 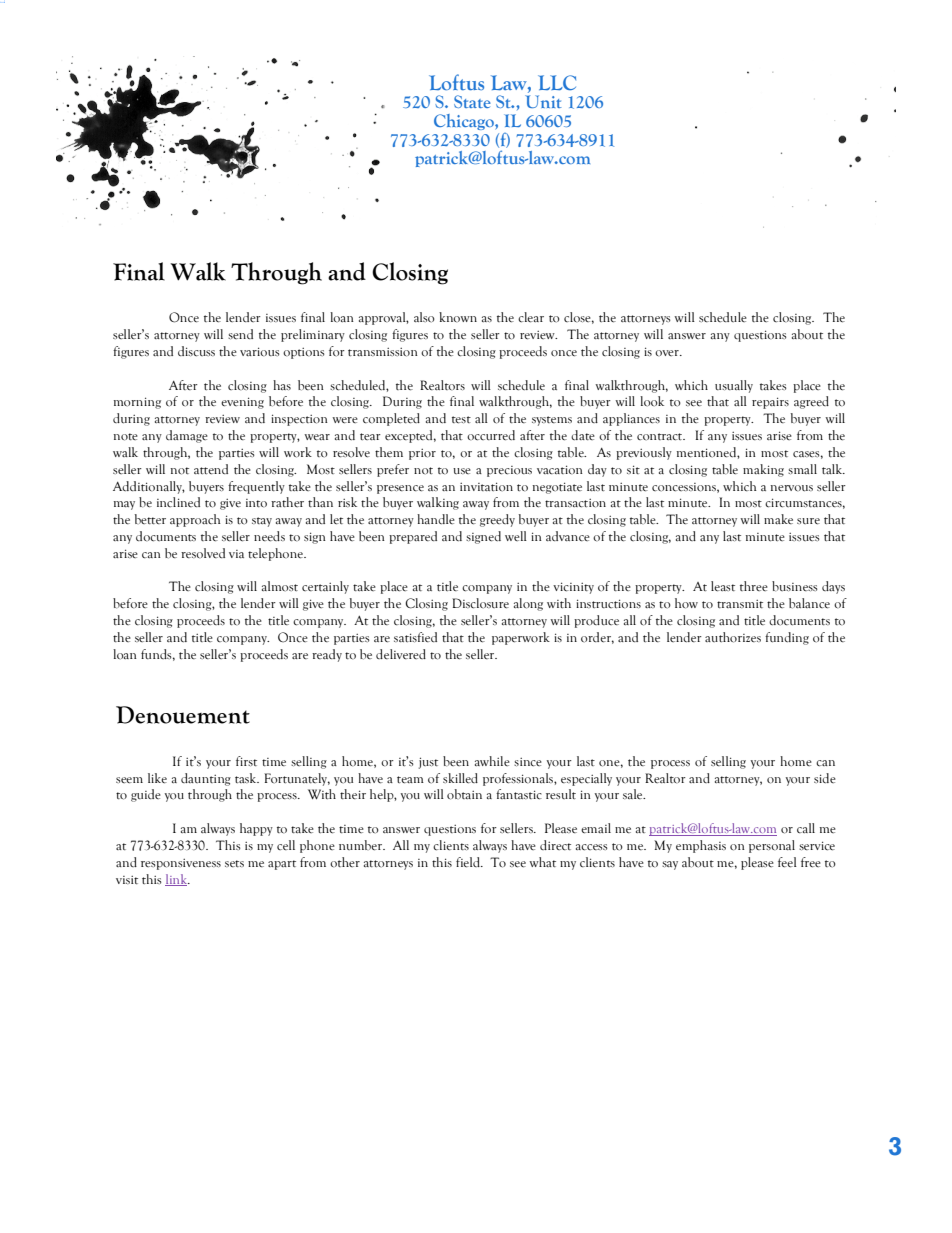 What do you see at coordinates (472, 101) in the screenshot?
I see `State` at bounding box center [472, 101].
